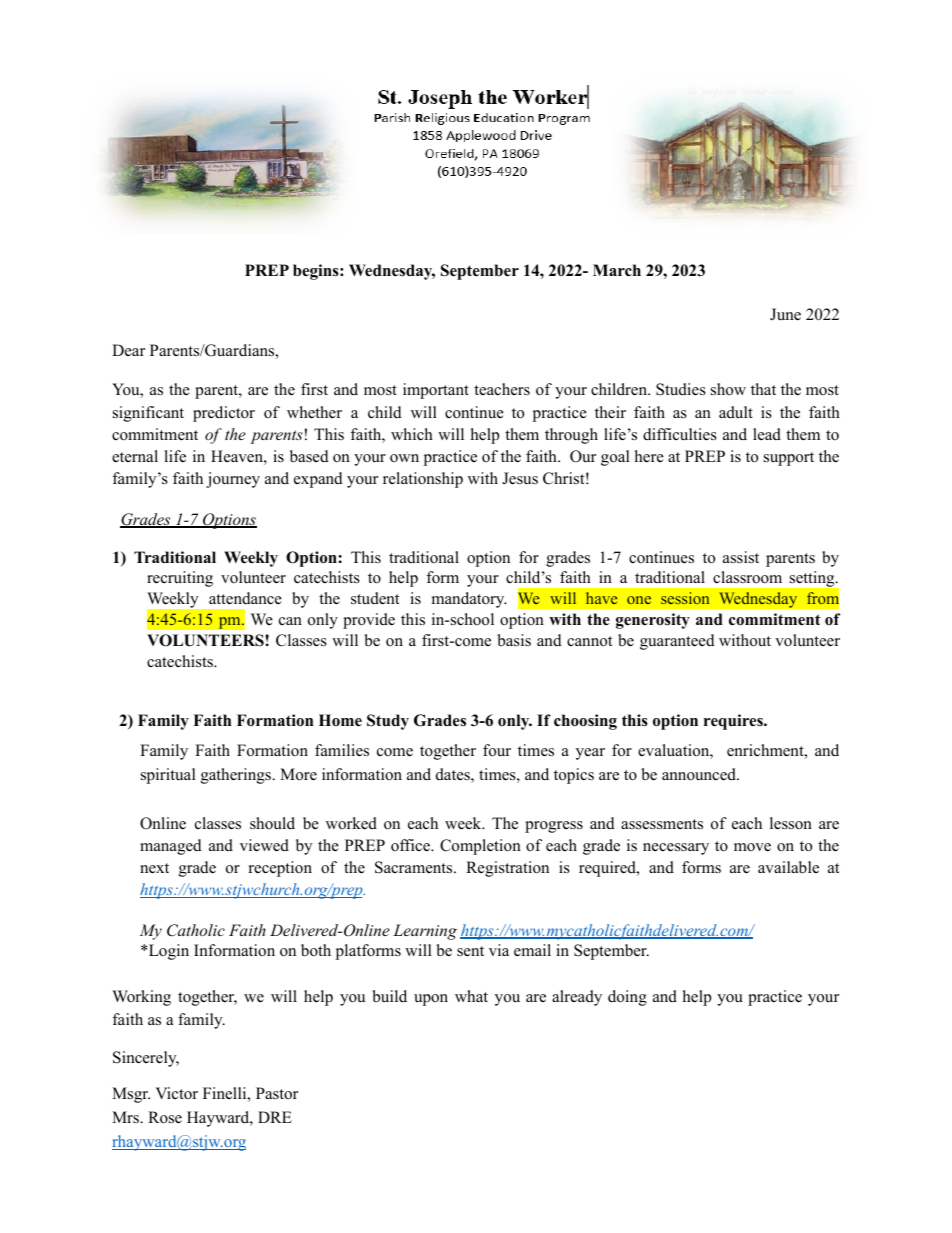 Image resolution: width=952 pixels, height=1233 pixels. Describe the element at coordinates (497, 750) in the image. I see `four` at that location.
